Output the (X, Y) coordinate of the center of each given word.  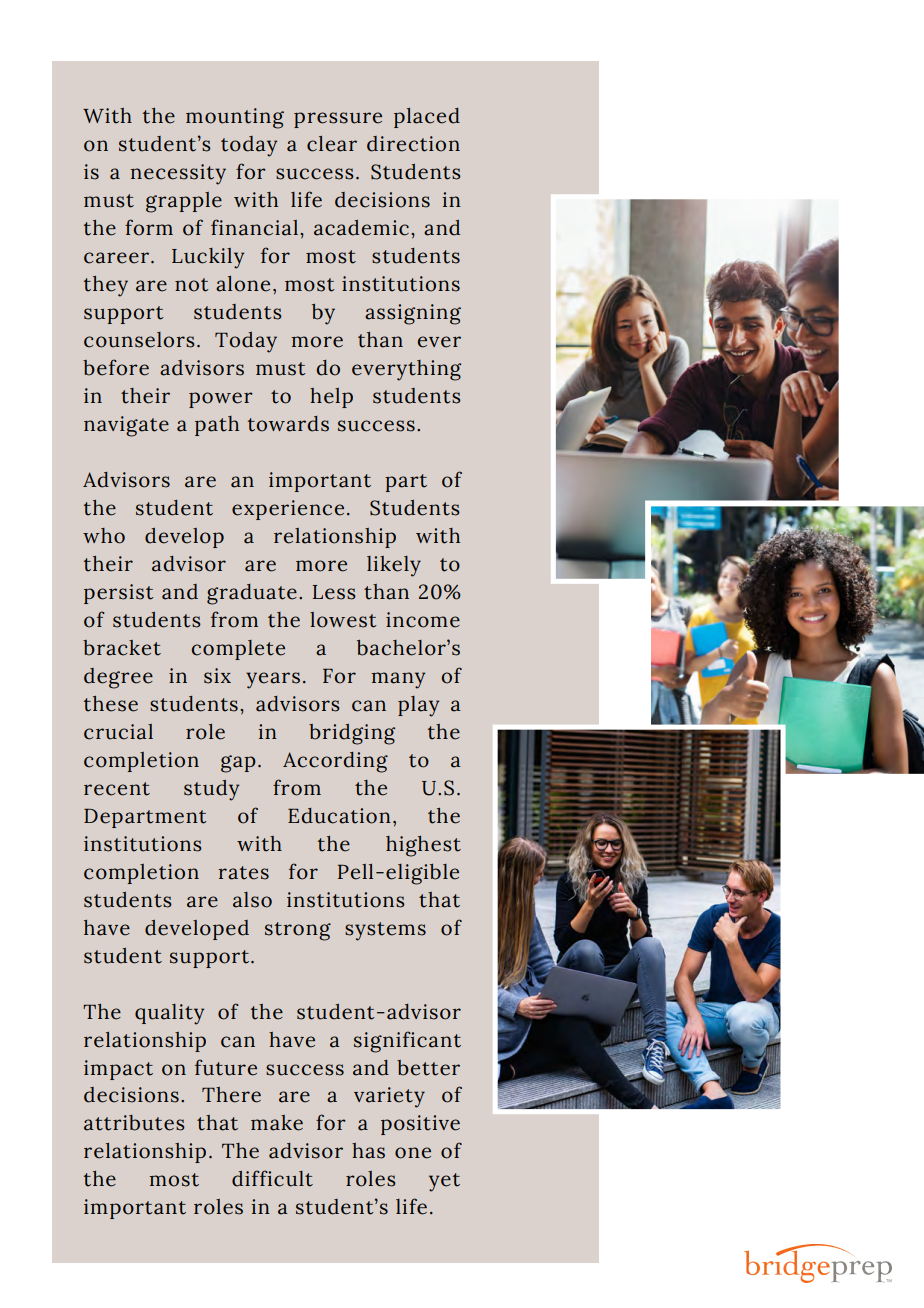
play (418, 706)
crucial (118, 732)
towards (288, 424)
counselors (139, 340)
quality (169, 1014)
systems (385, 931)
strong (298, 931)
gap (238, 764)
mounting (235, 118)
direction (413, 144)
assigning (413, 314)
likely (394, 566)
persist (119, 594)
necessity (178, 174)
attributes (134, 1123)
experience (288, 510)
